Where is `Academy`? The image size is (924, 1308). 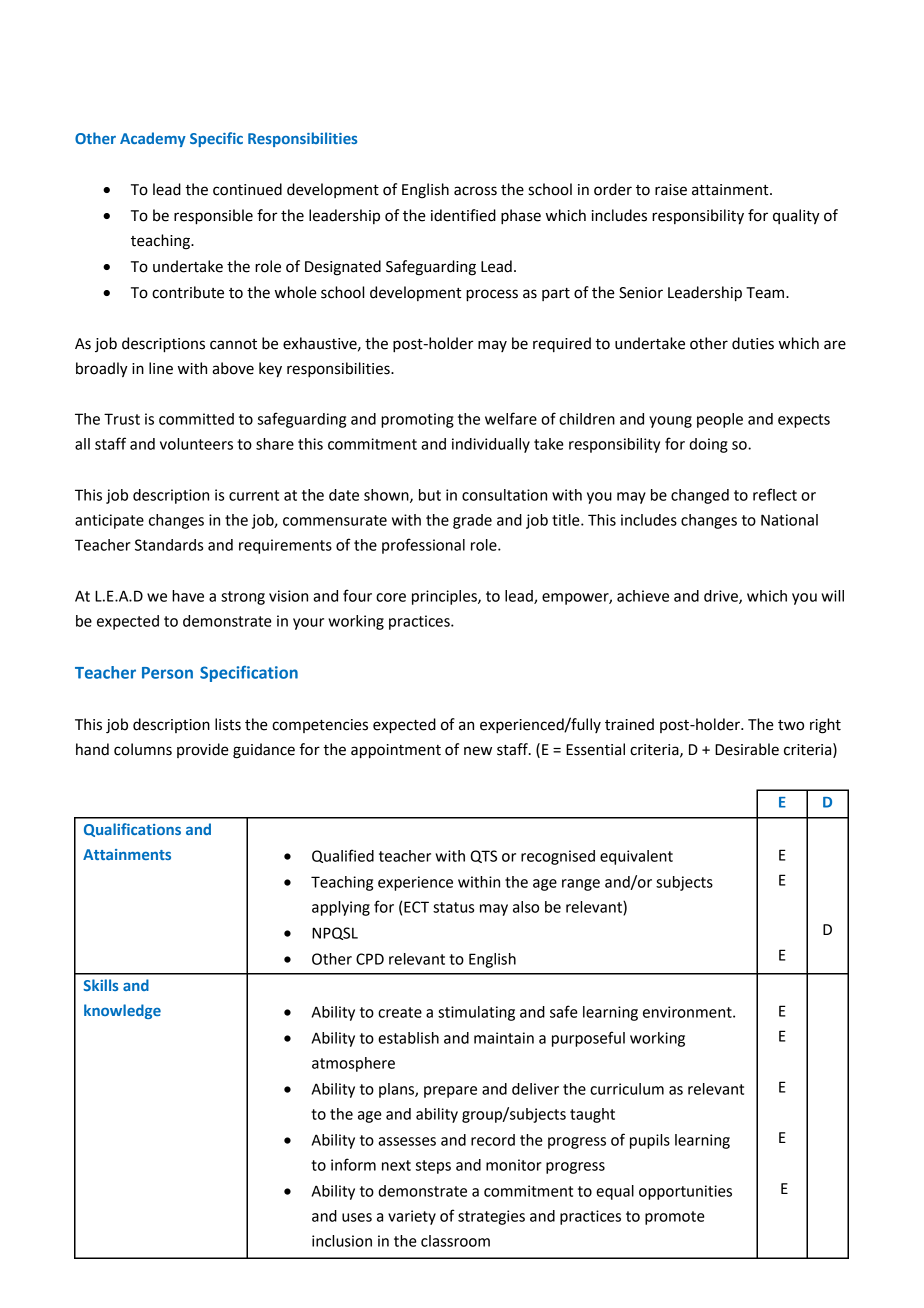
Academy is located at coordinates (153, 139).
